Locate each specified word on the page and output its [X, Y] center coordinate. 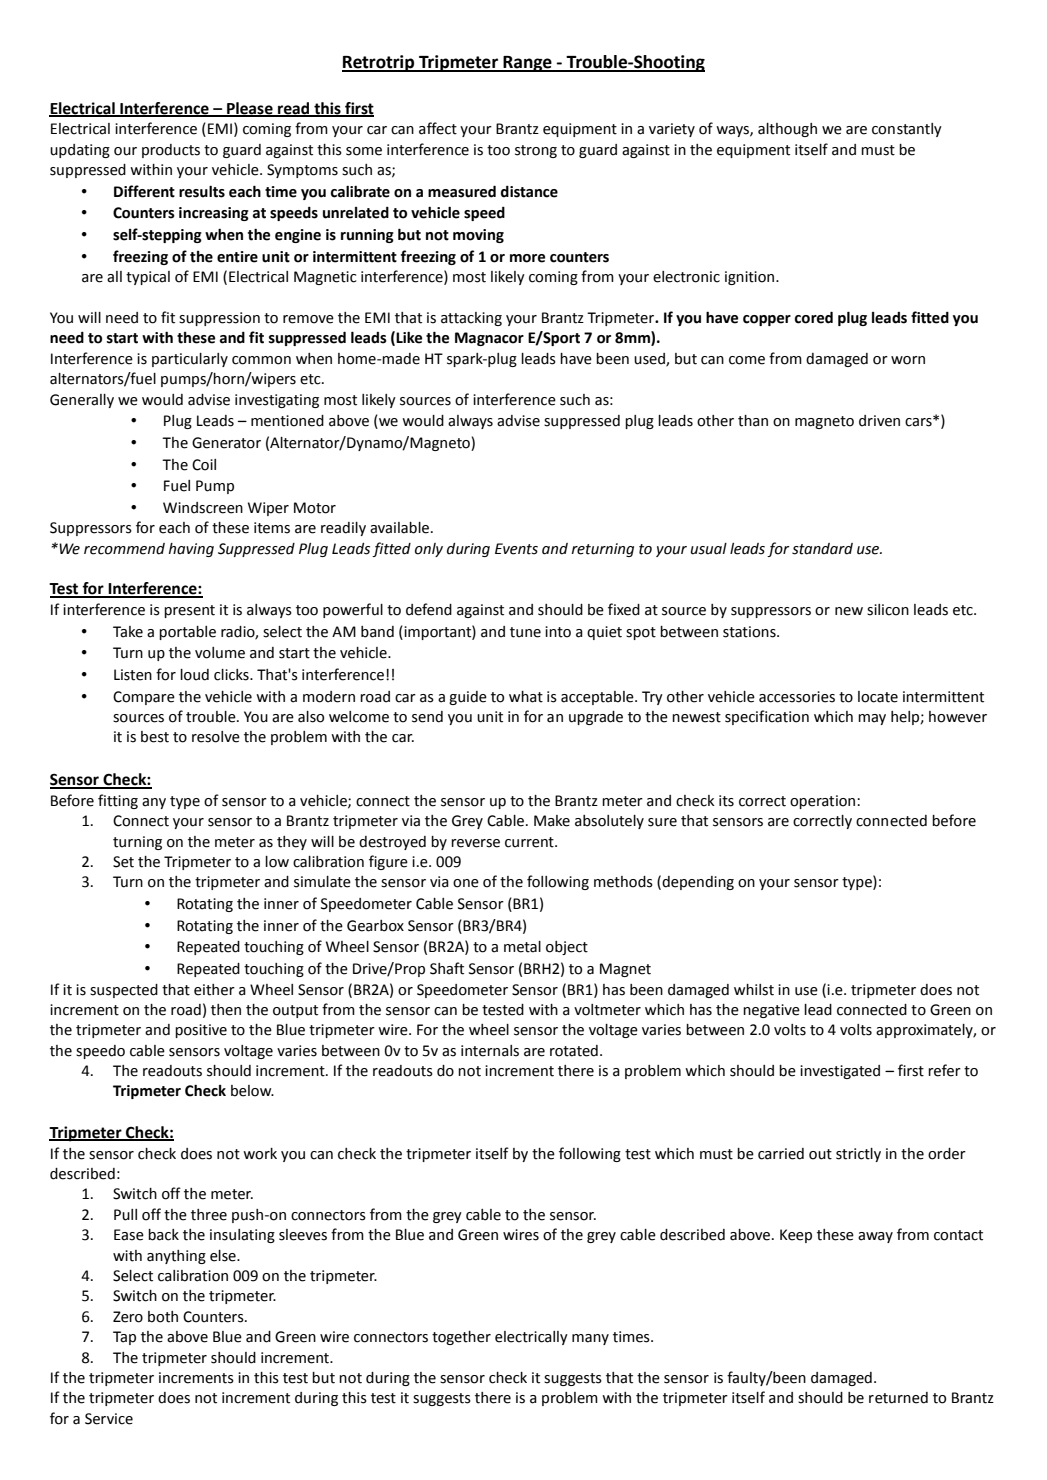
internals [490, 1051]
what [526, 697]
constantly [907, 130]
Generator [226, 443]
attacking [471, 319]
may [872, 719]
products [171, 151]
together [461, 1338]
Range [527, 64]
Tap [124, 1338]
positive [201, 1031]
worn [908, 360]
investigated [840, 1072]
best [155, 737]
